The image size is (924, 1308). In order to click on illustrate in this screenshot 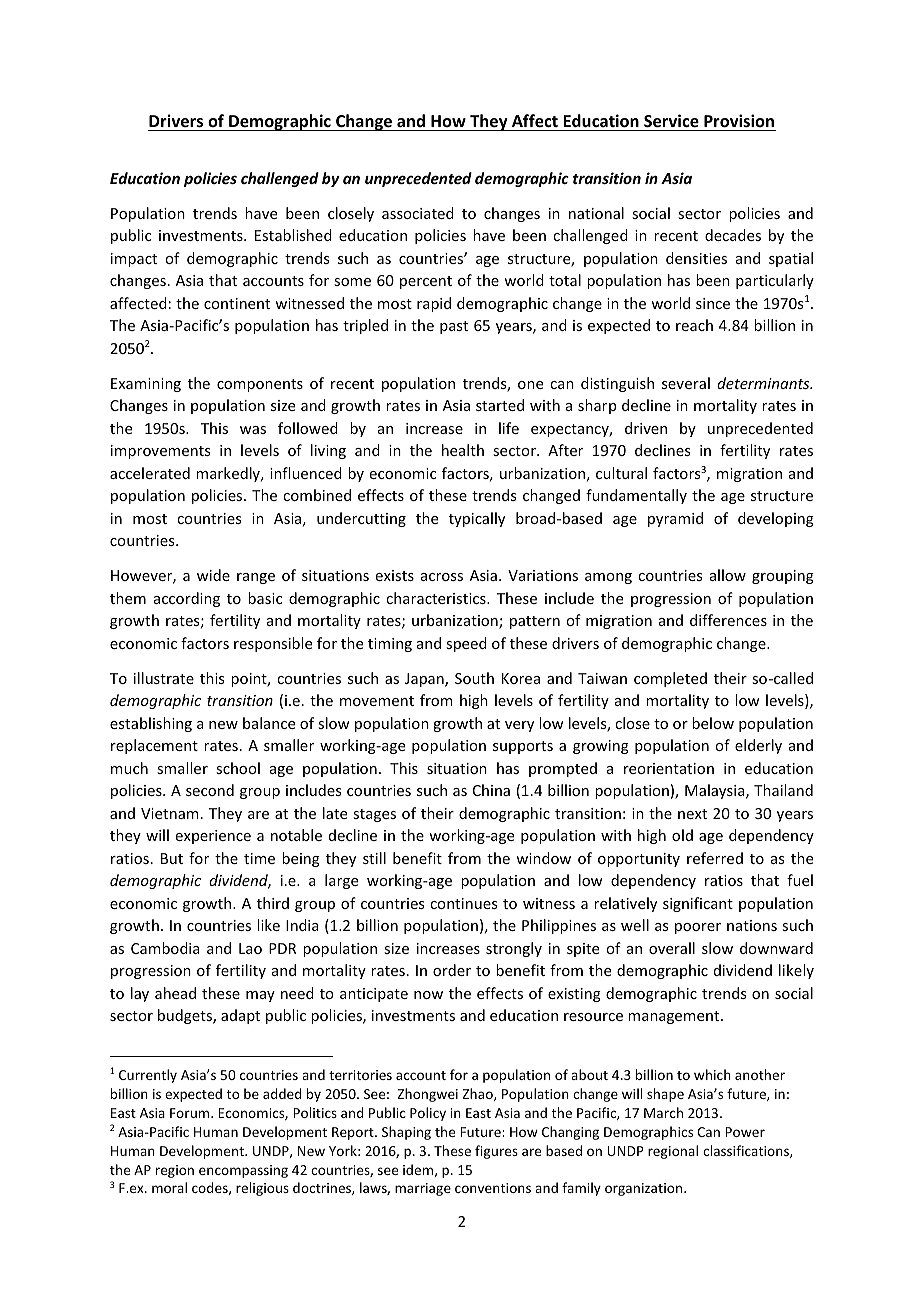, I will do `click(164, 678)`.
